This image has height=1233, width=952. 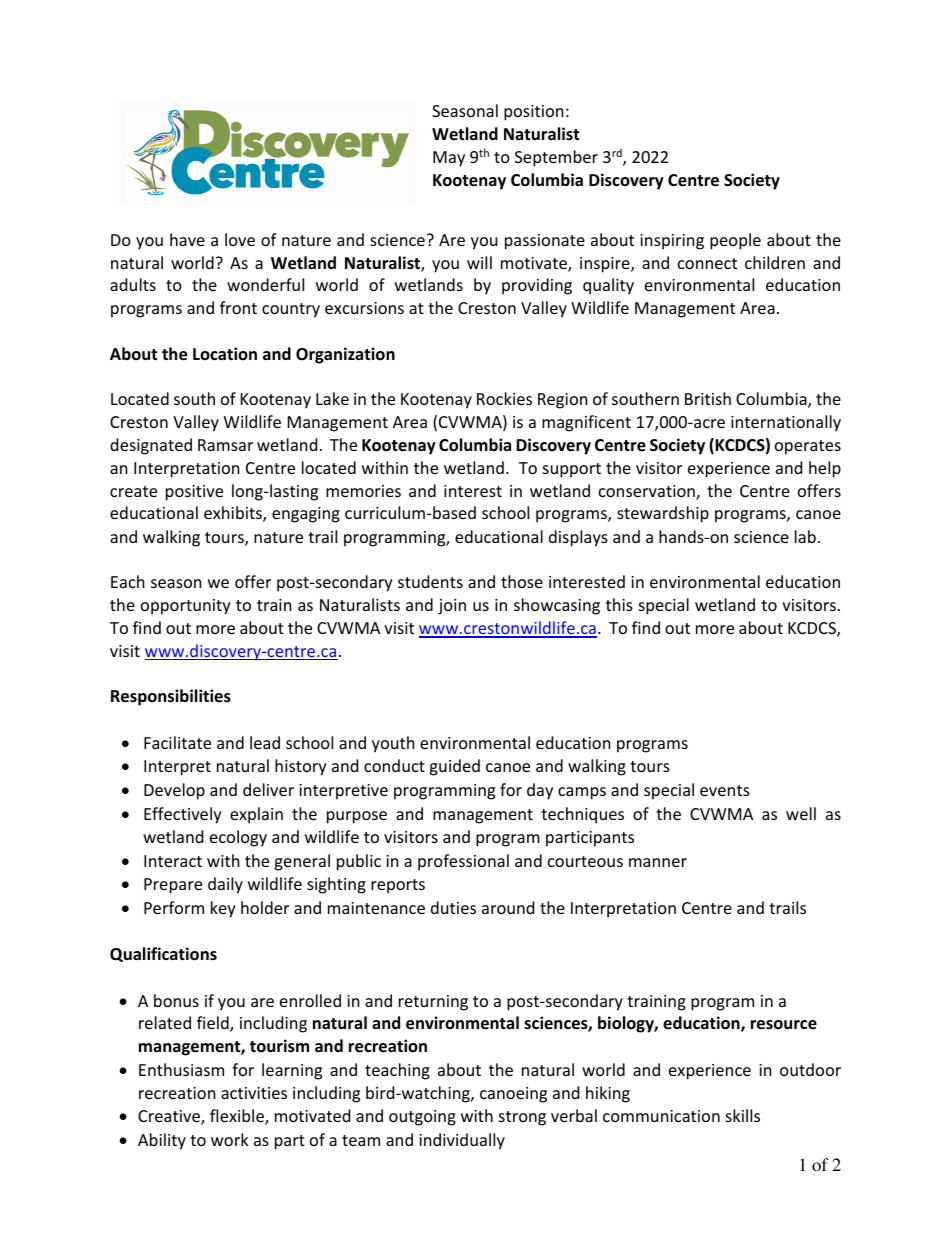 What do you see at coordinates (735, 241) in the image?
I see `people` at bounding box center [735, 241].
